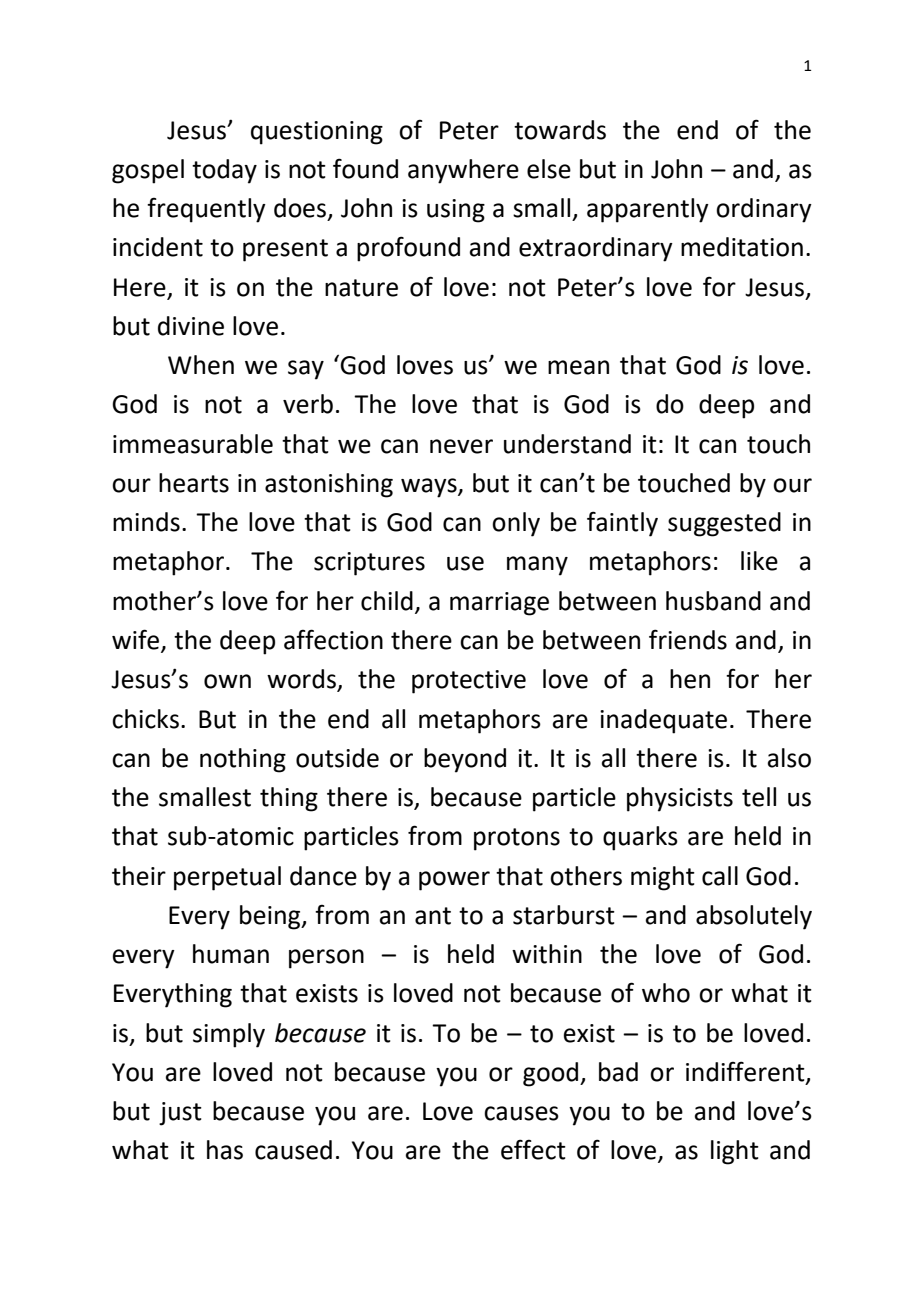 The width and height of the screenshot is (924, 1308). What do you see at coordinates (456, 211) in the screenshot?
I see `using` at bounding box center [456, 211].
